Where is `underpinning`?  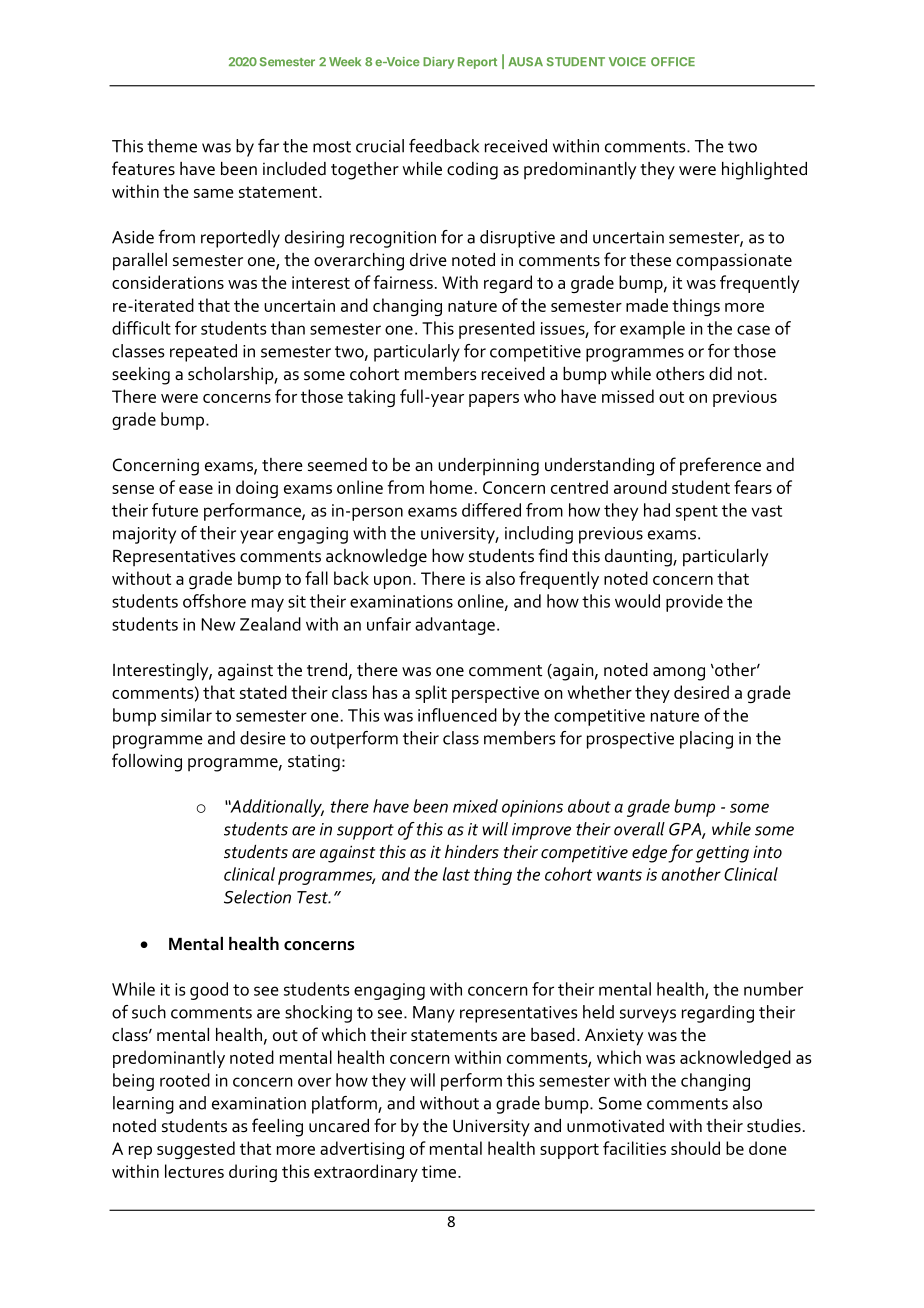
underpinning is located at coordinates (488, 467).
